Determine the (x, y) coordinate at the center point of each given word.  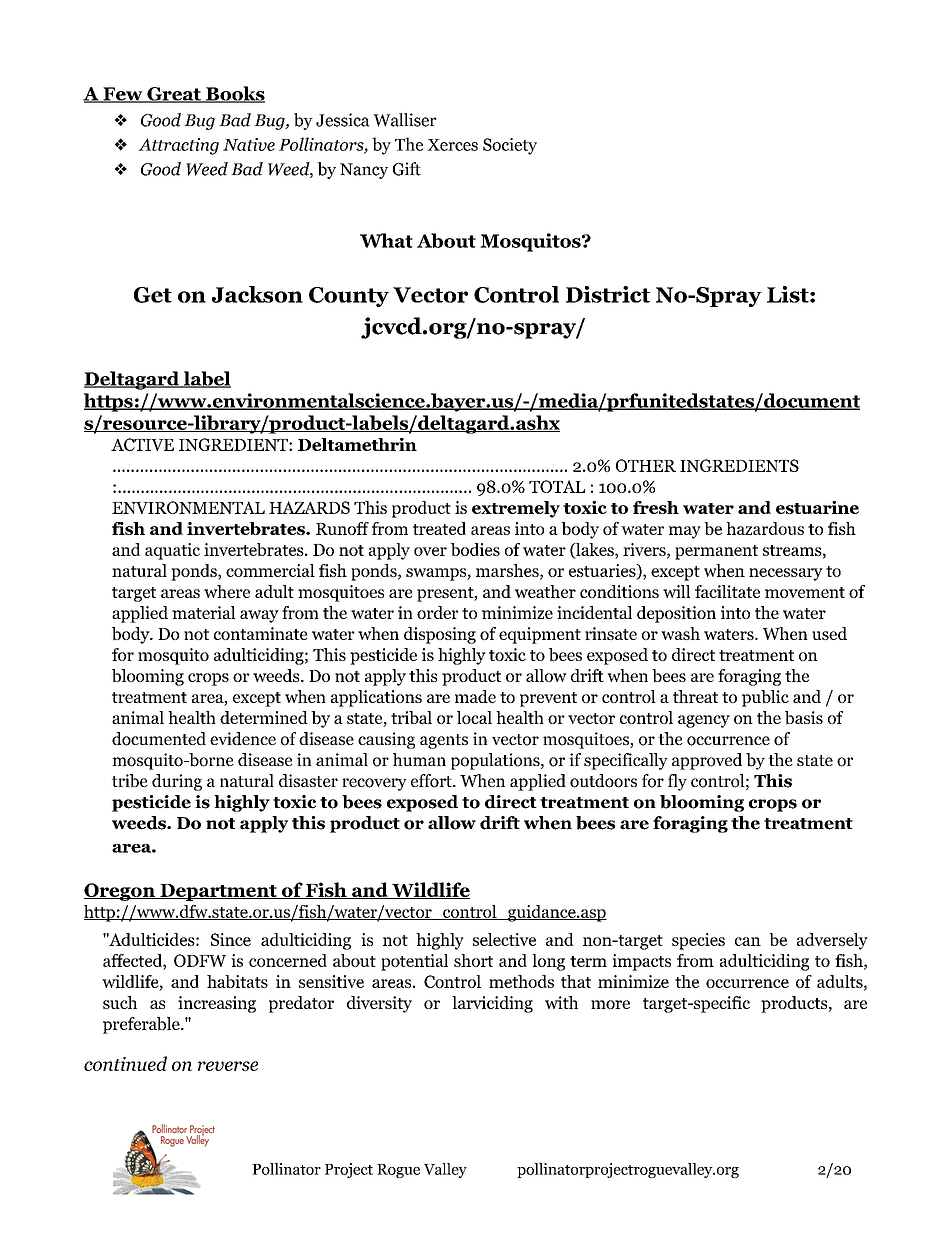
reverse (227, 1066)
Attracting (178, 146)
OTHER (646, 465)
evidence (243, 738)
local (474, 717)
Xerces (452, 145)
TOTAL (557, 486)
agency (704, 721)
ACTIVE (142, 444)
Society (510, 146)
